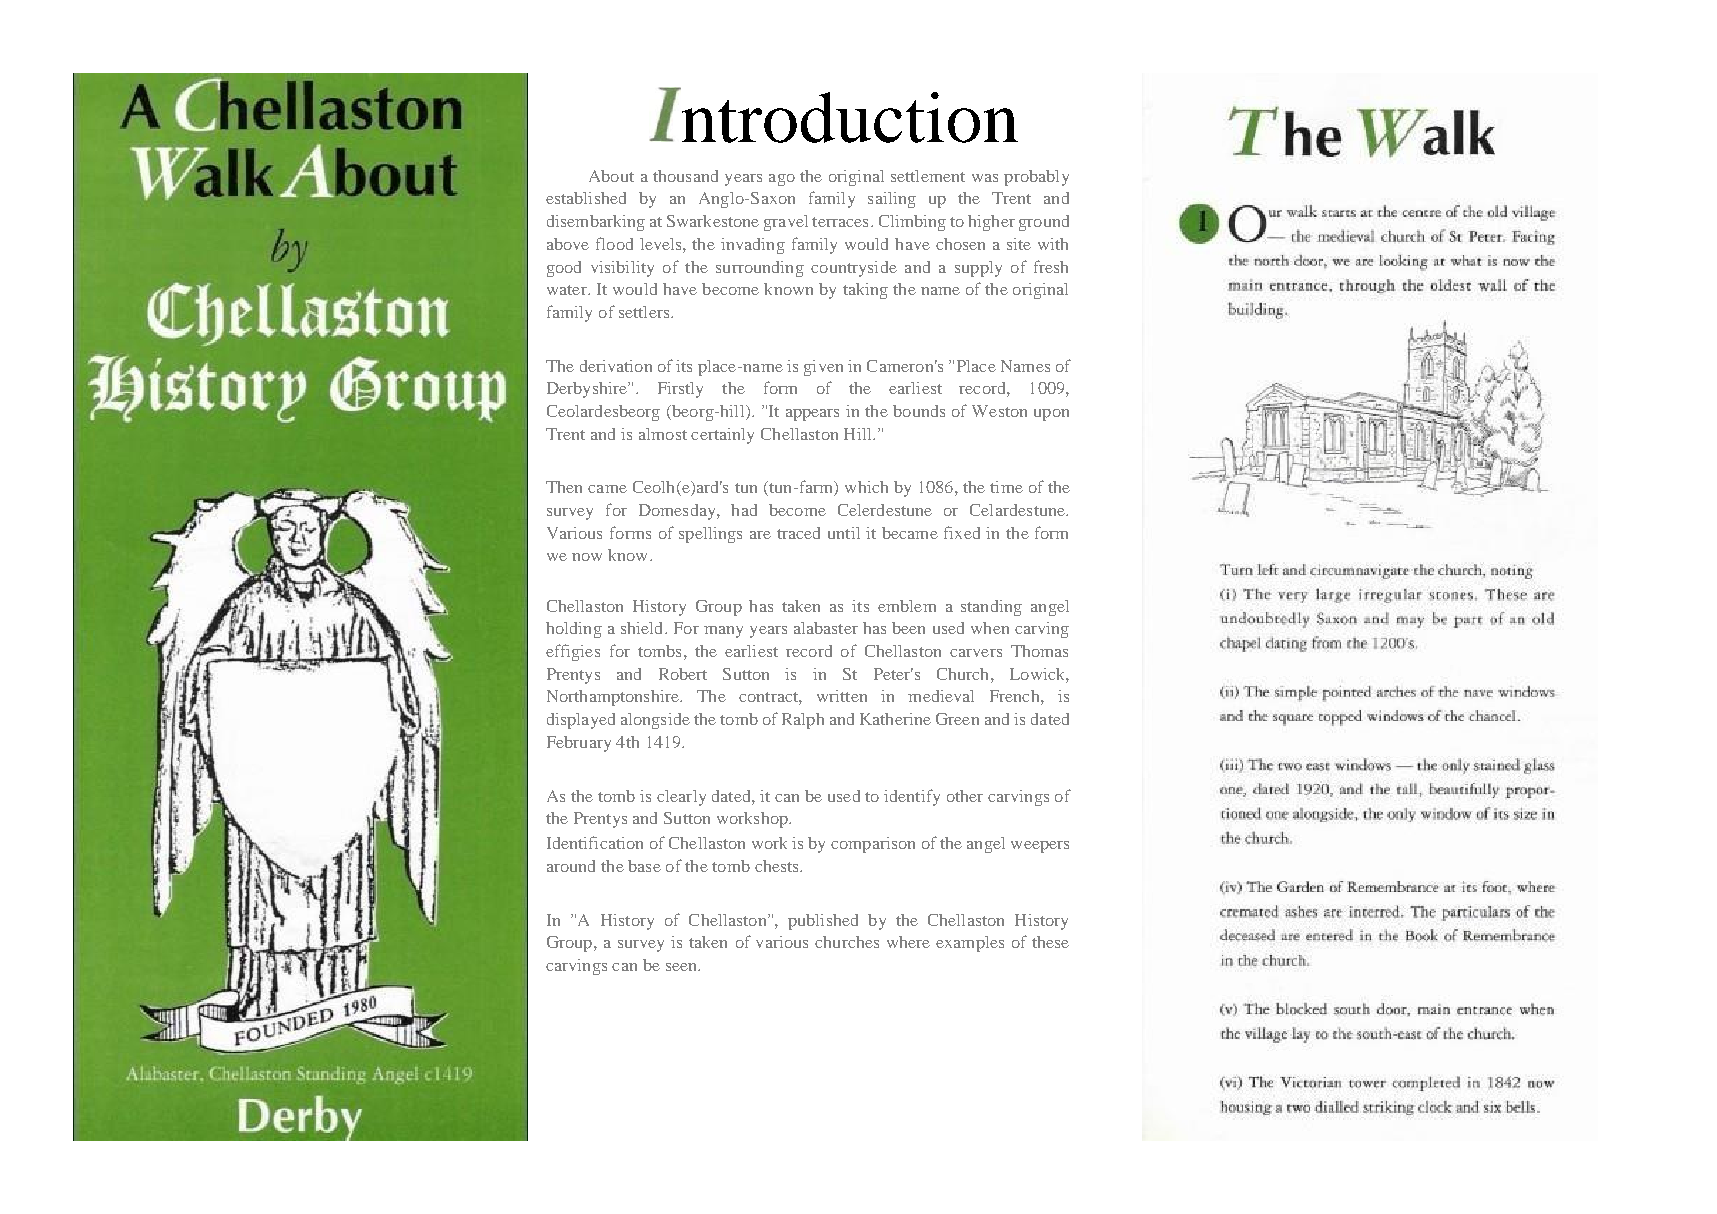  Describe the element at coordinates (782, 180) in the screenshot. I see `ago` at that location.
